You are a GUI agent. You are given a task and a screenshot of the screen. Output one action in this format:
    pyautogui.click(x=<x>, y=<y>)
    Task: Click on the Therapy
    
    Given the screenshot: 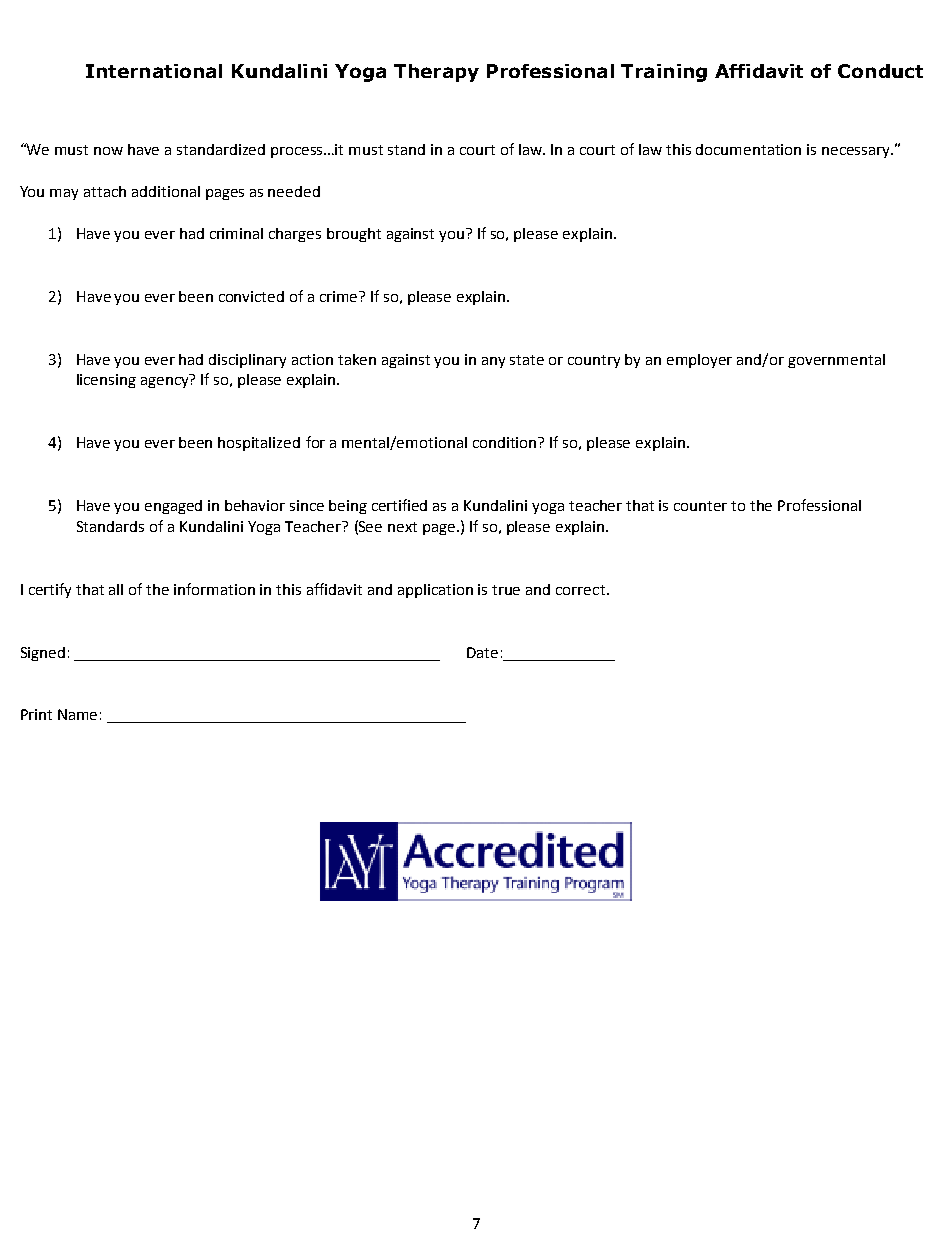 What is the action you would take?
    pyautogui.click(x=436, y=73)
